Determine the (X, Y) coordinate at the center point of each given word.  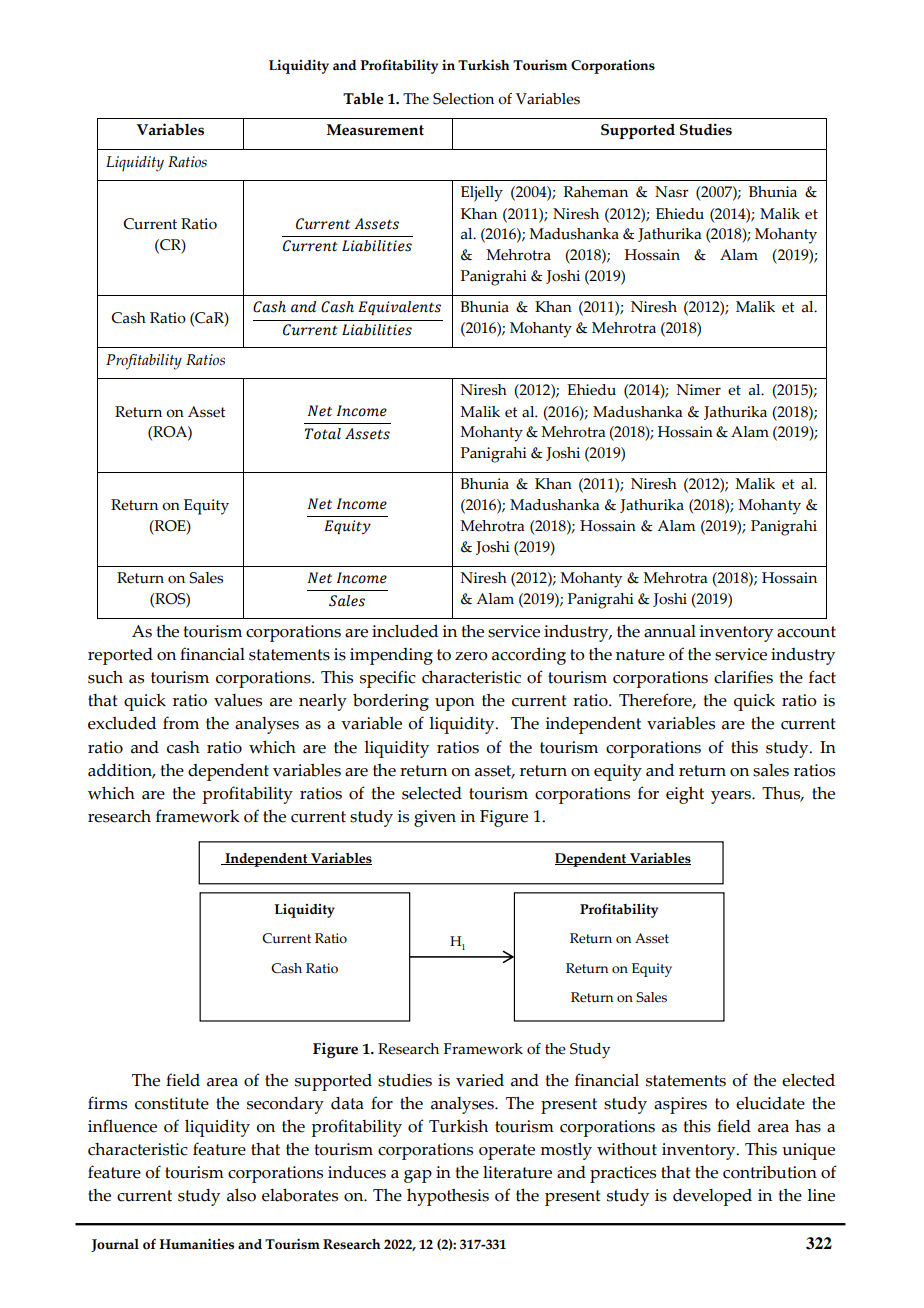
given (435, 818)
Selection (463, 99)
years (732, 797)
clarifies (743, 677)
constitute (172, 1103)
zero (471, 656)
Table (363, 98)
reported (120, 656)
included (405, 631)
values (238, 700)
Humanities (196, 1244)
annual (670, 631)
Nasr (672, 192)
